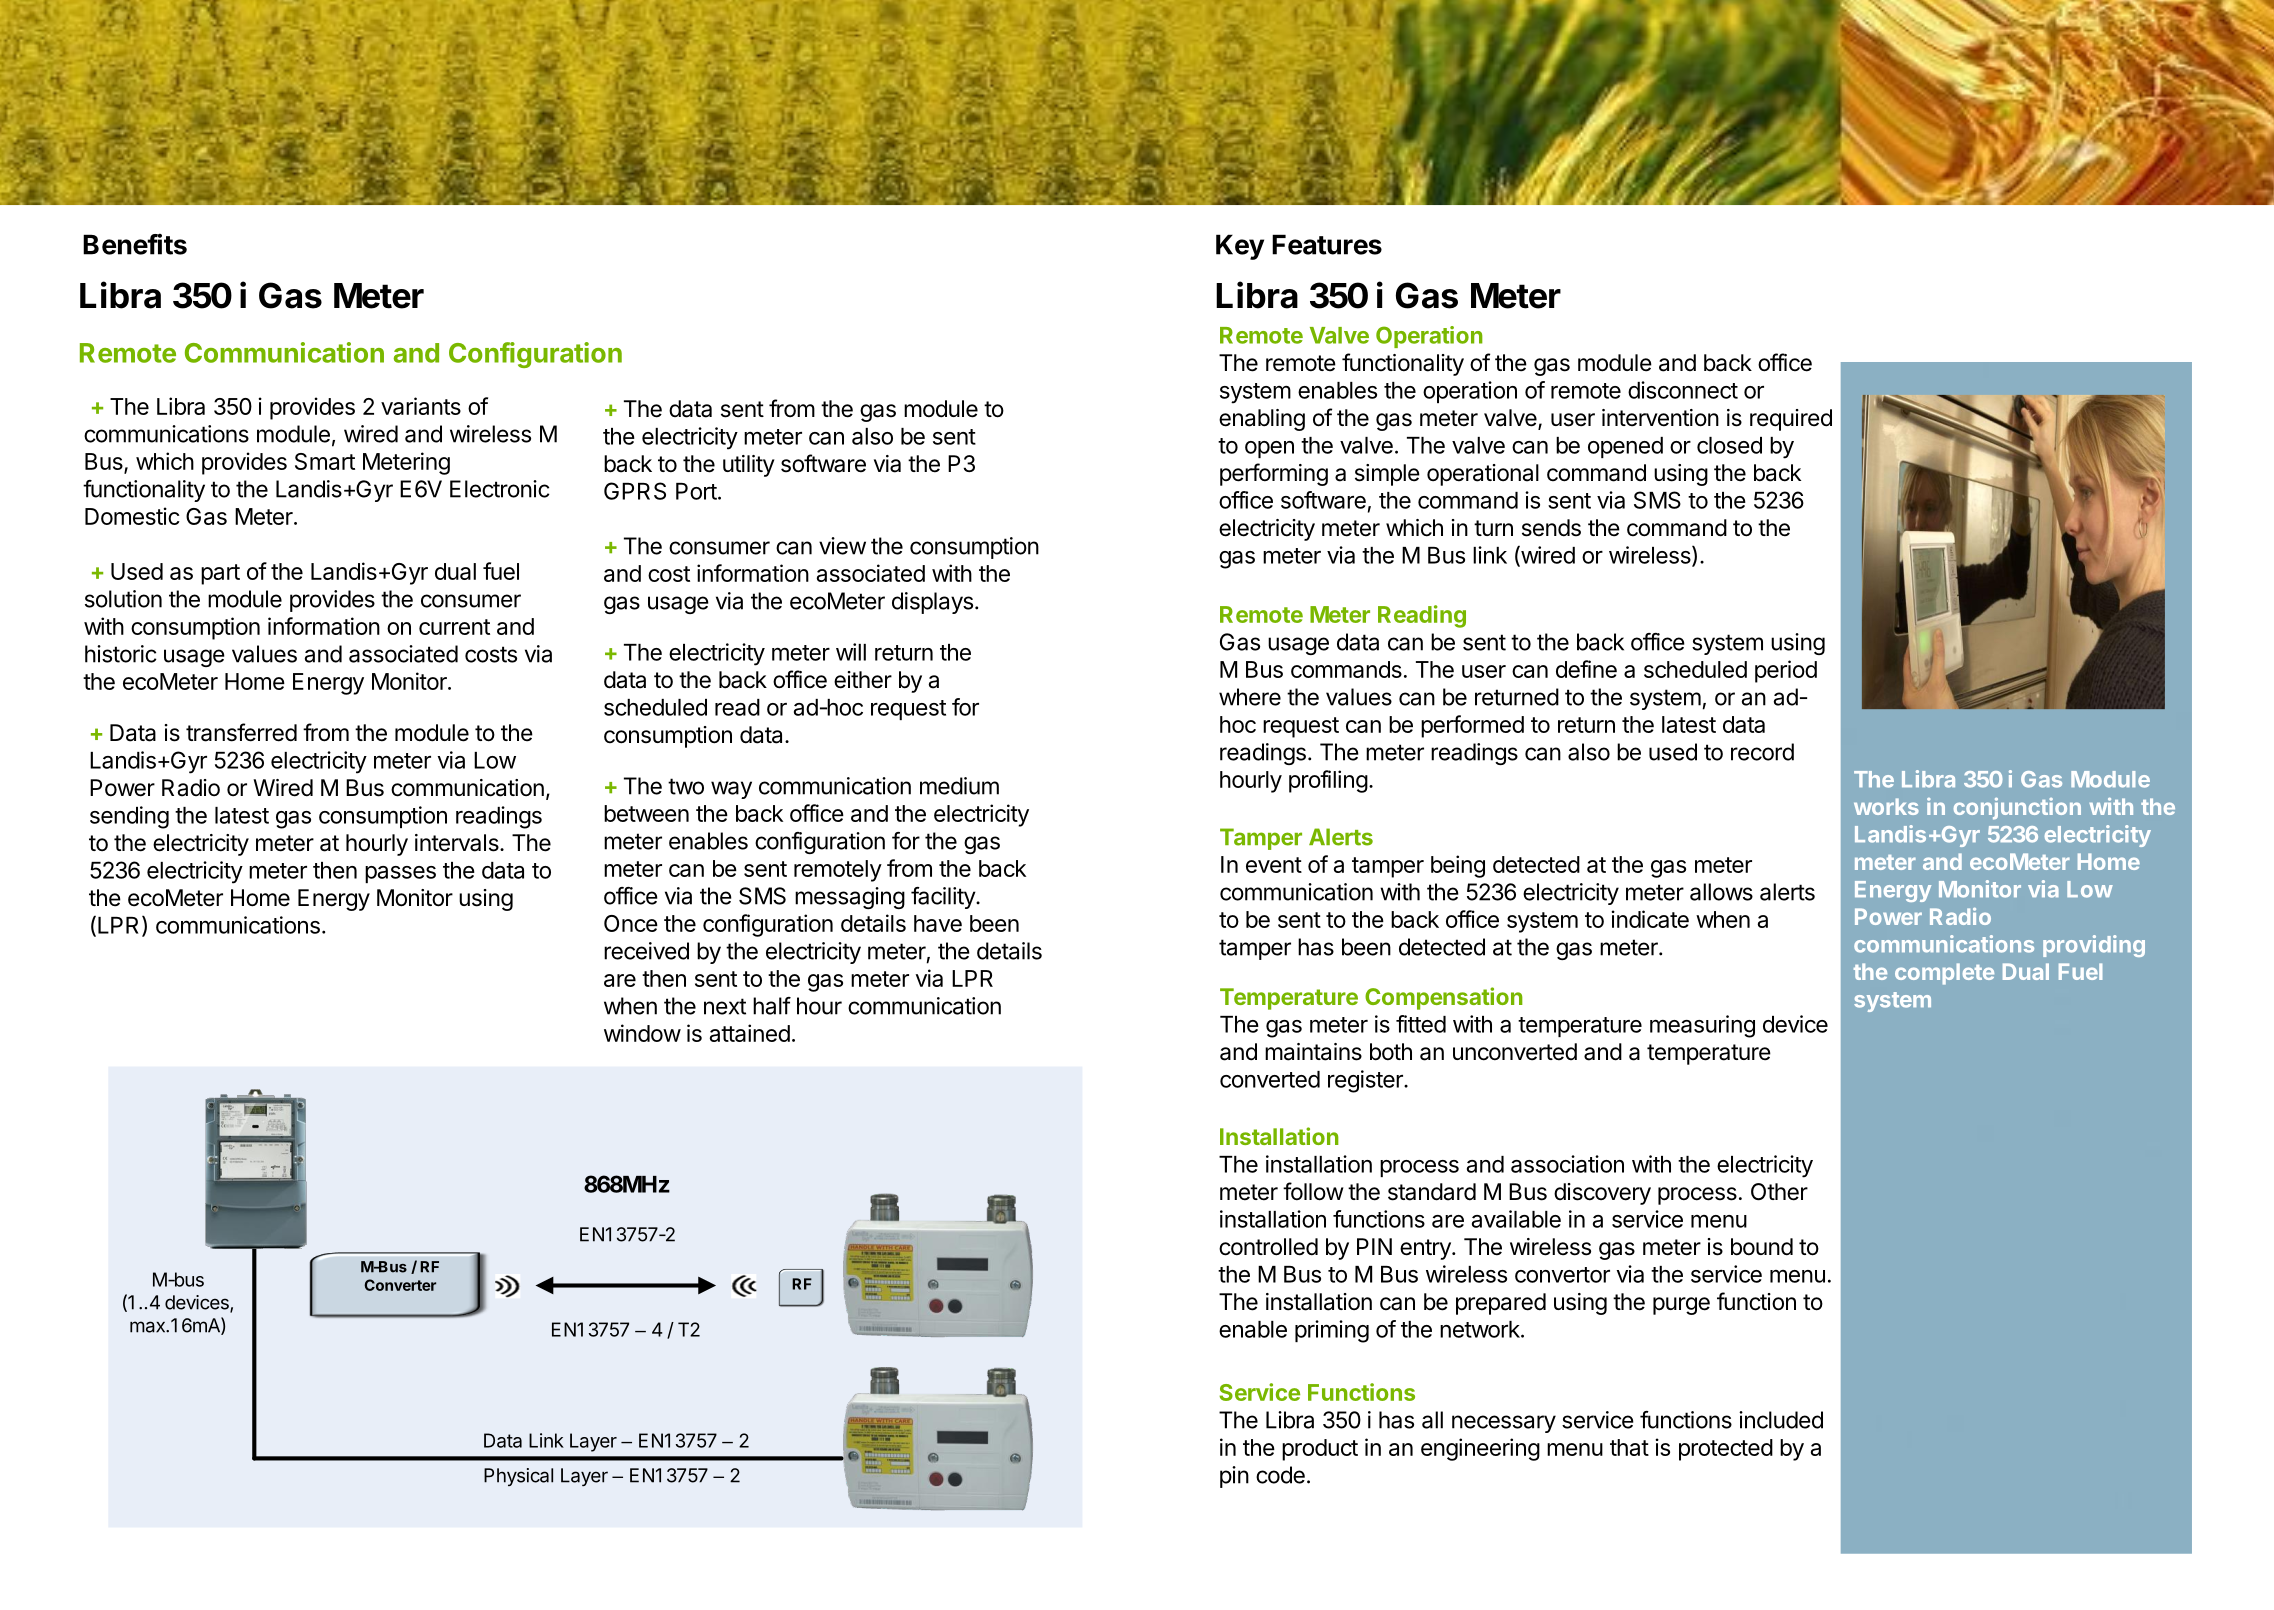 This image has height=1610, width=2274. What do you see at coordinates (400, 874) in the image?
I see `passes` at bounding box center [400, 874].
